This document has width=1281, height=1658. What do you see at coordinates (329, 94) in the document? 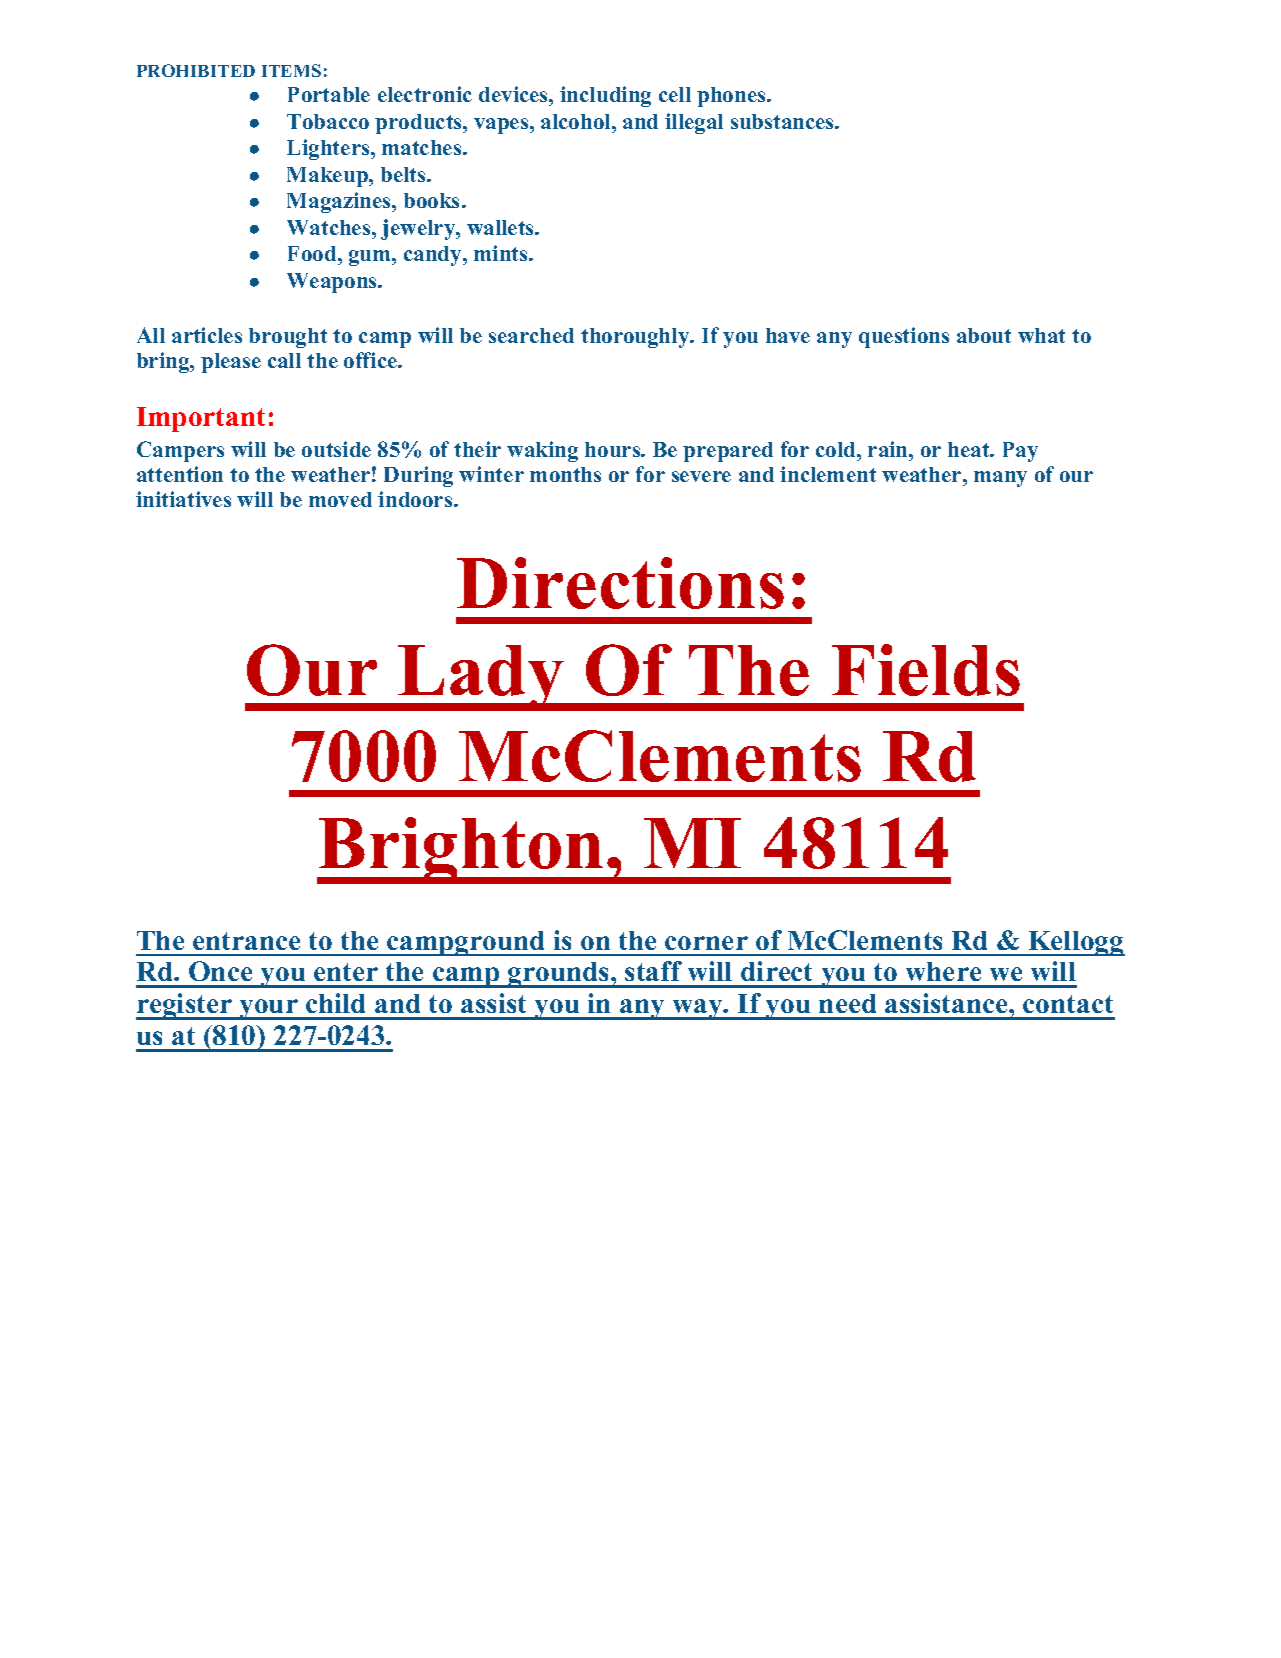
I see `Portable` at bounding box center [329, 94].
